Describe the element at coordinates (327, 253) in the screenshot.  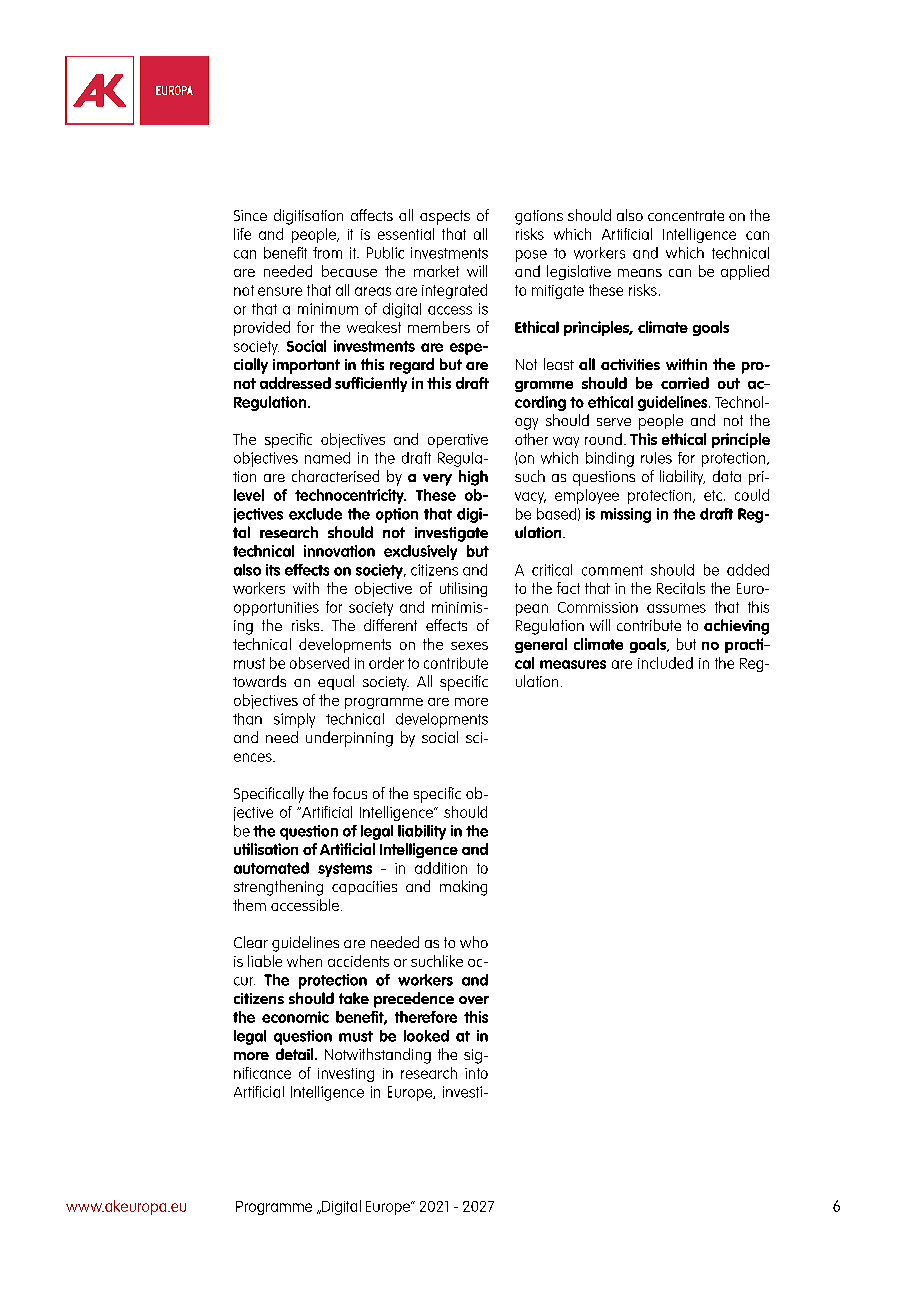
I see `from` at that location.
